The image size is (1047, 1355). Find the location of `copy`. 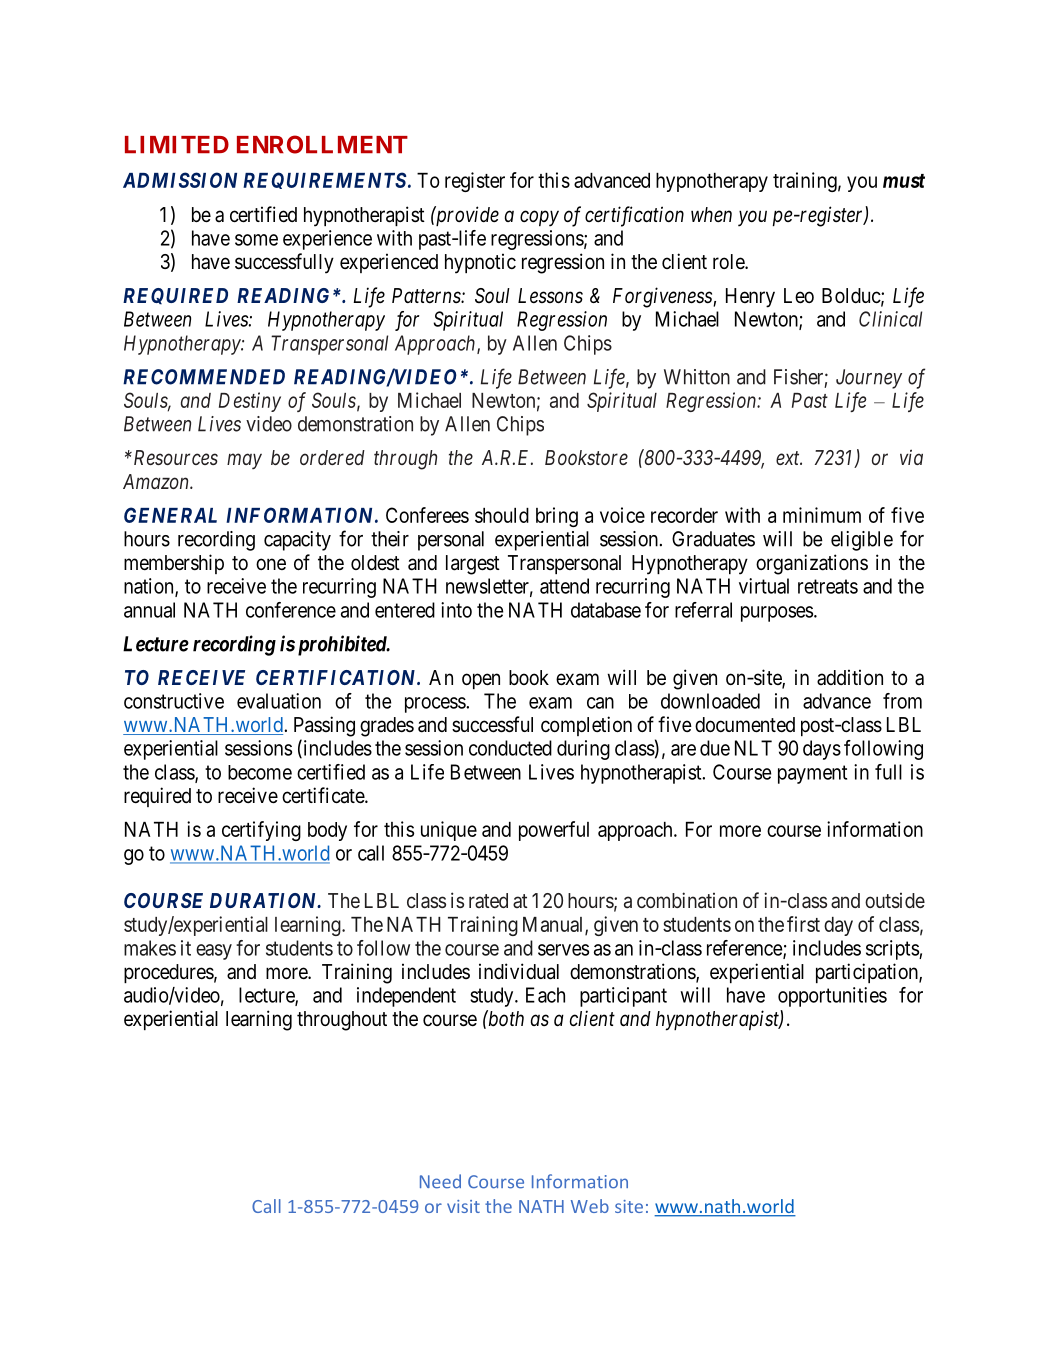

copy is located at coordinates (539, 219).
